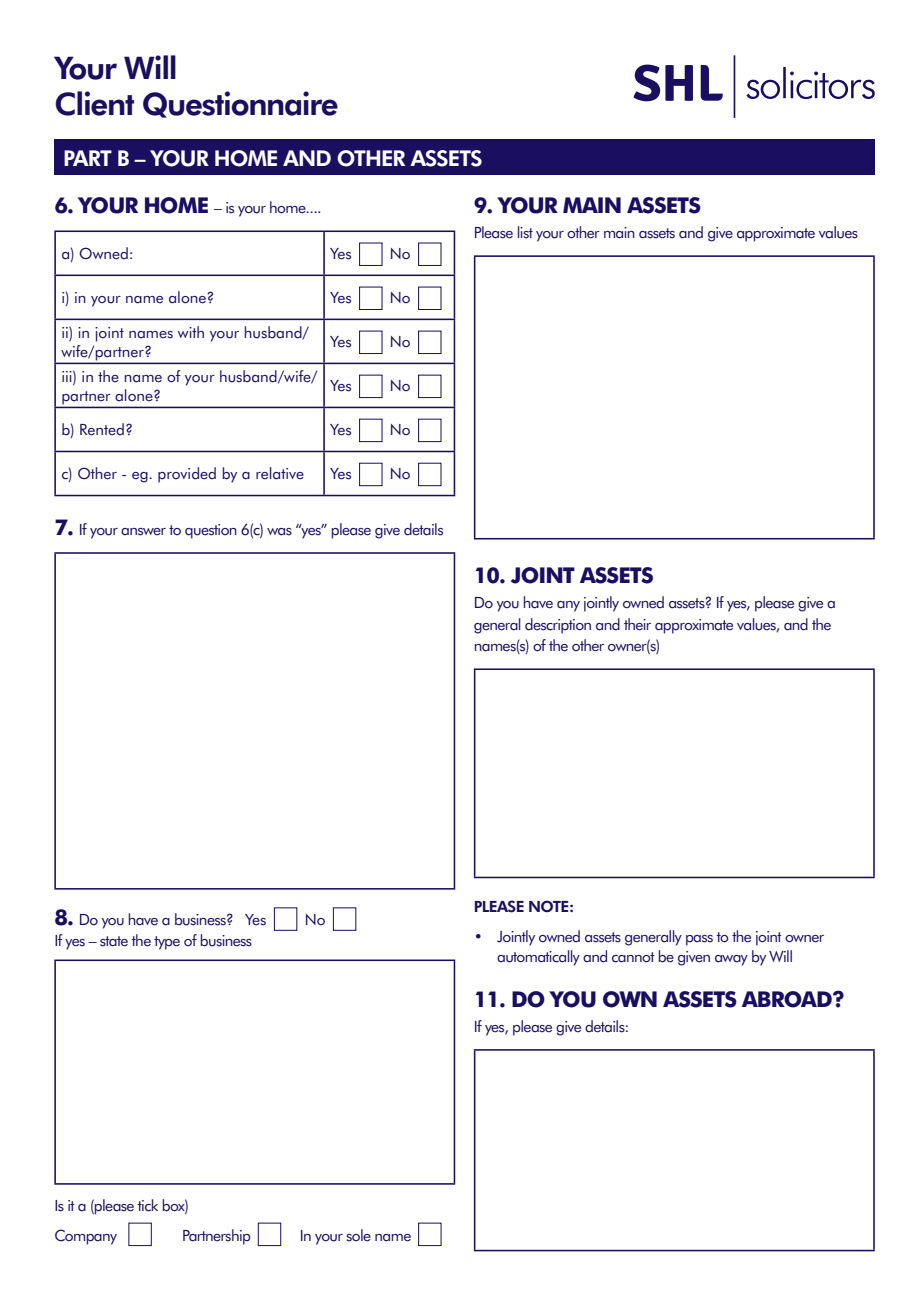 The width and height of the document is (924, 1308). I want to click on list, so click(525, 232).
